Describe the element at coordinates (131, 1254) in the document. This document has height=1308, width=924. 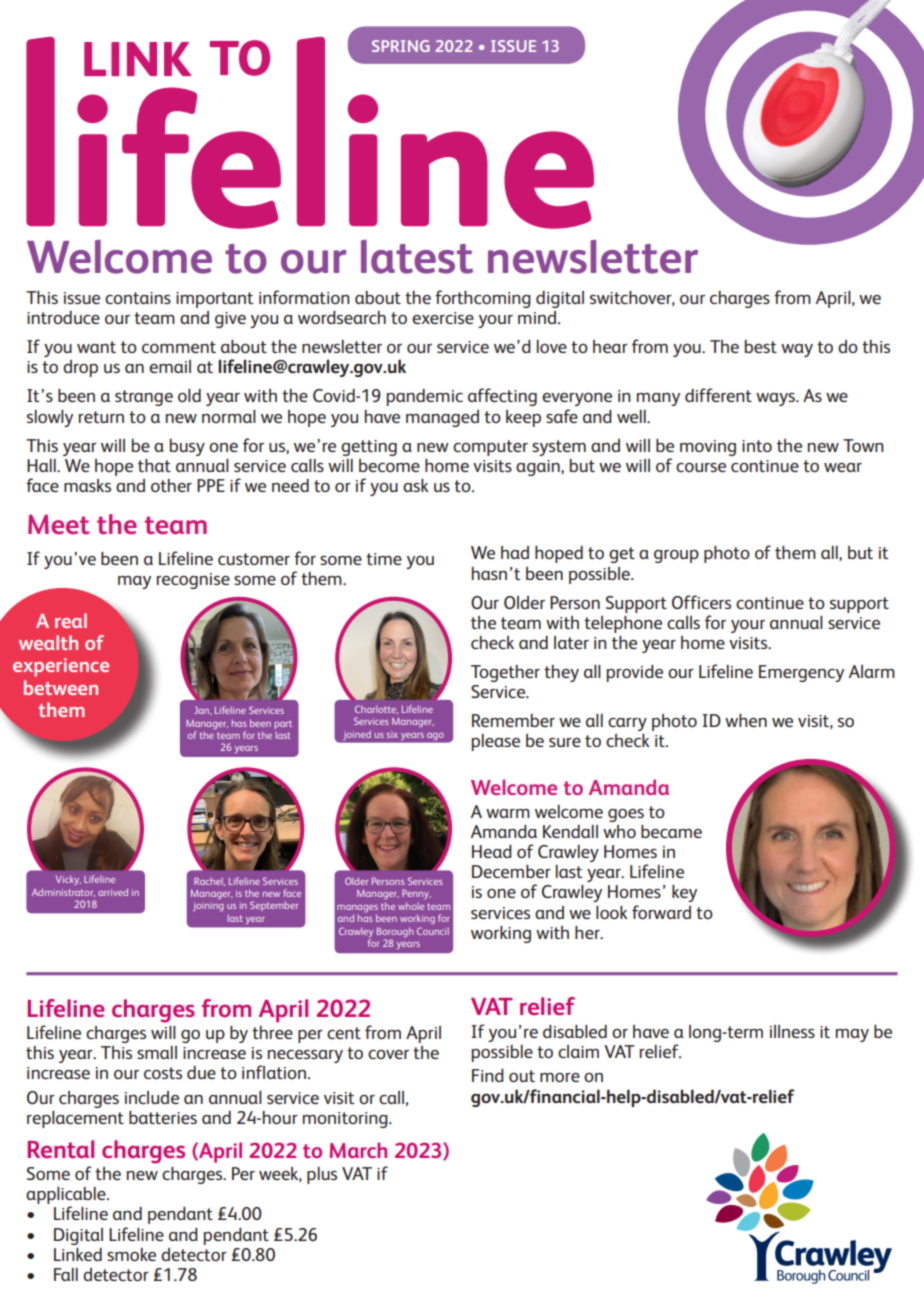
I see `smoke` at that location.
